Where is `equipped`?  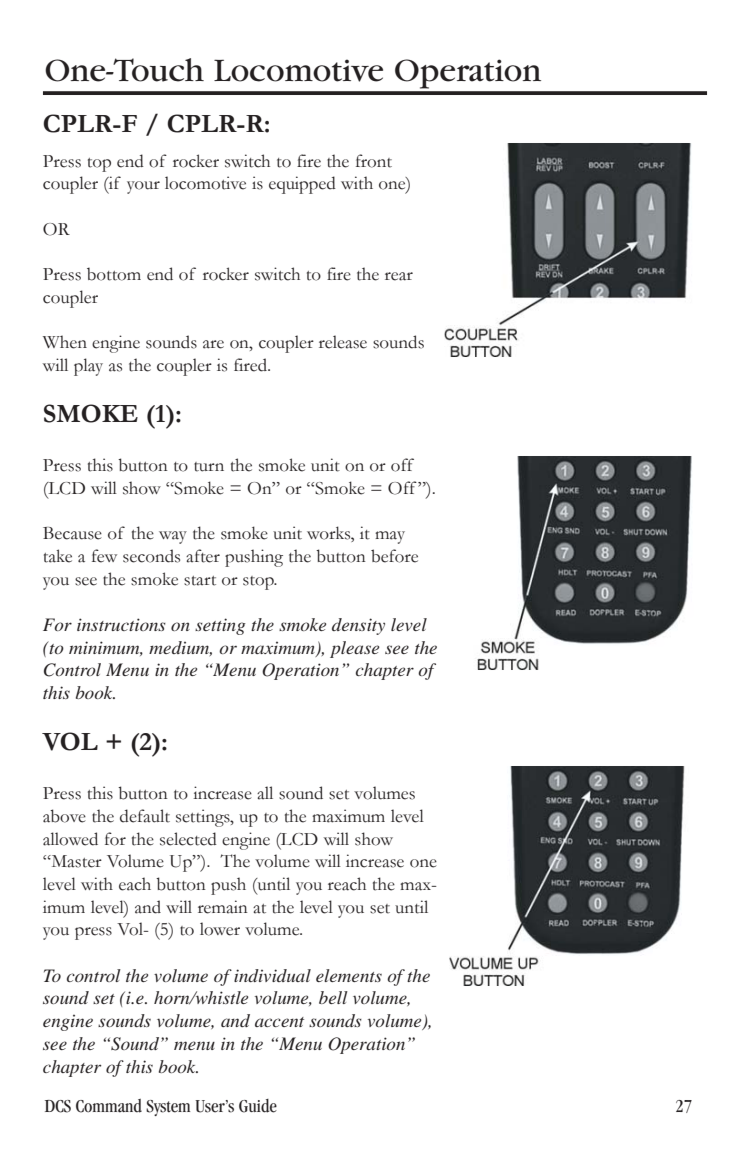 equipped is located at coordinates (302, 185).
